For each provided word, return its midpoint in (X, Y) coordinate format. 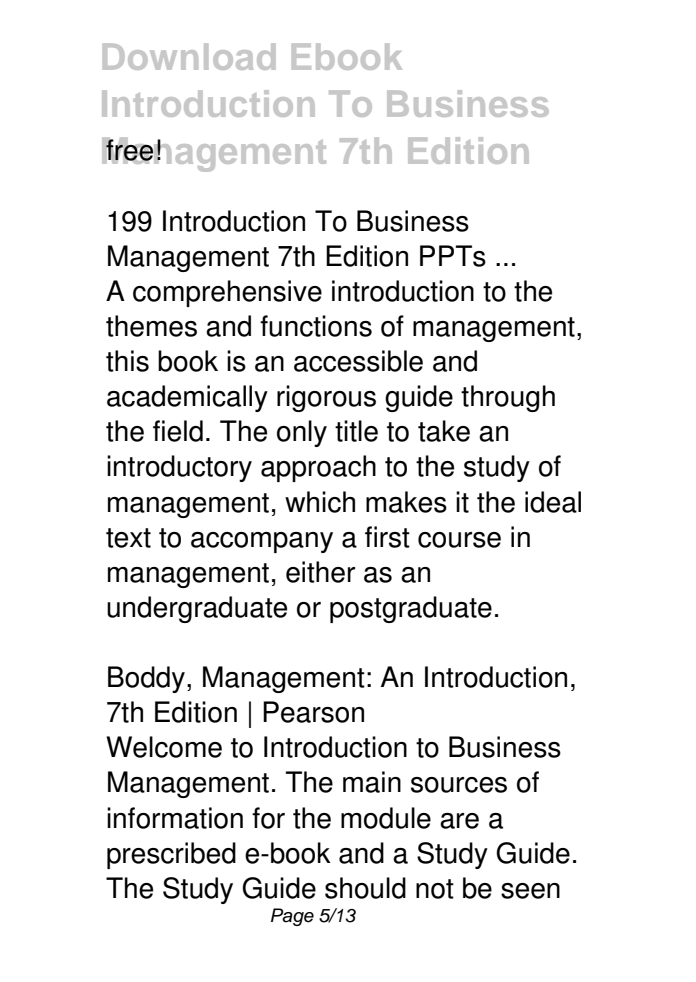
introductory (179, 468)
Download (189, 56)
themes (151, 326)
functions (316, 326)
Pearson (313, 712)
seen (530, 891)
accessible (358, 361)
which (320, 502)
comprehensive (227, 293)
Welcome (164, 747)
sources (459, 785)
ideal (553, 502)
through (508, 398)
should (365, 888)
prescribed (171, 855)
